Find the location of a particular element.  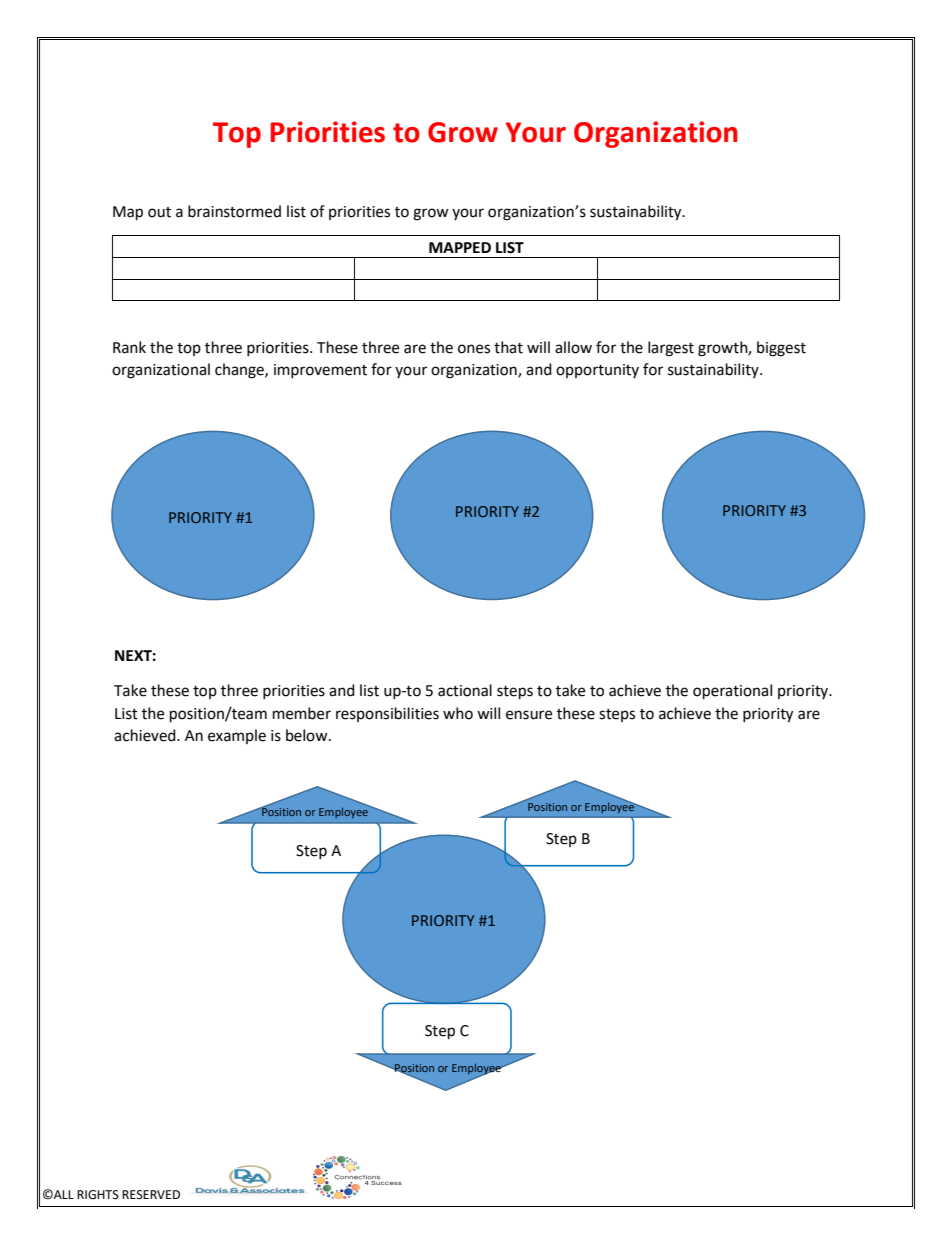

MAPPED is located at coordinates (460, 247).
